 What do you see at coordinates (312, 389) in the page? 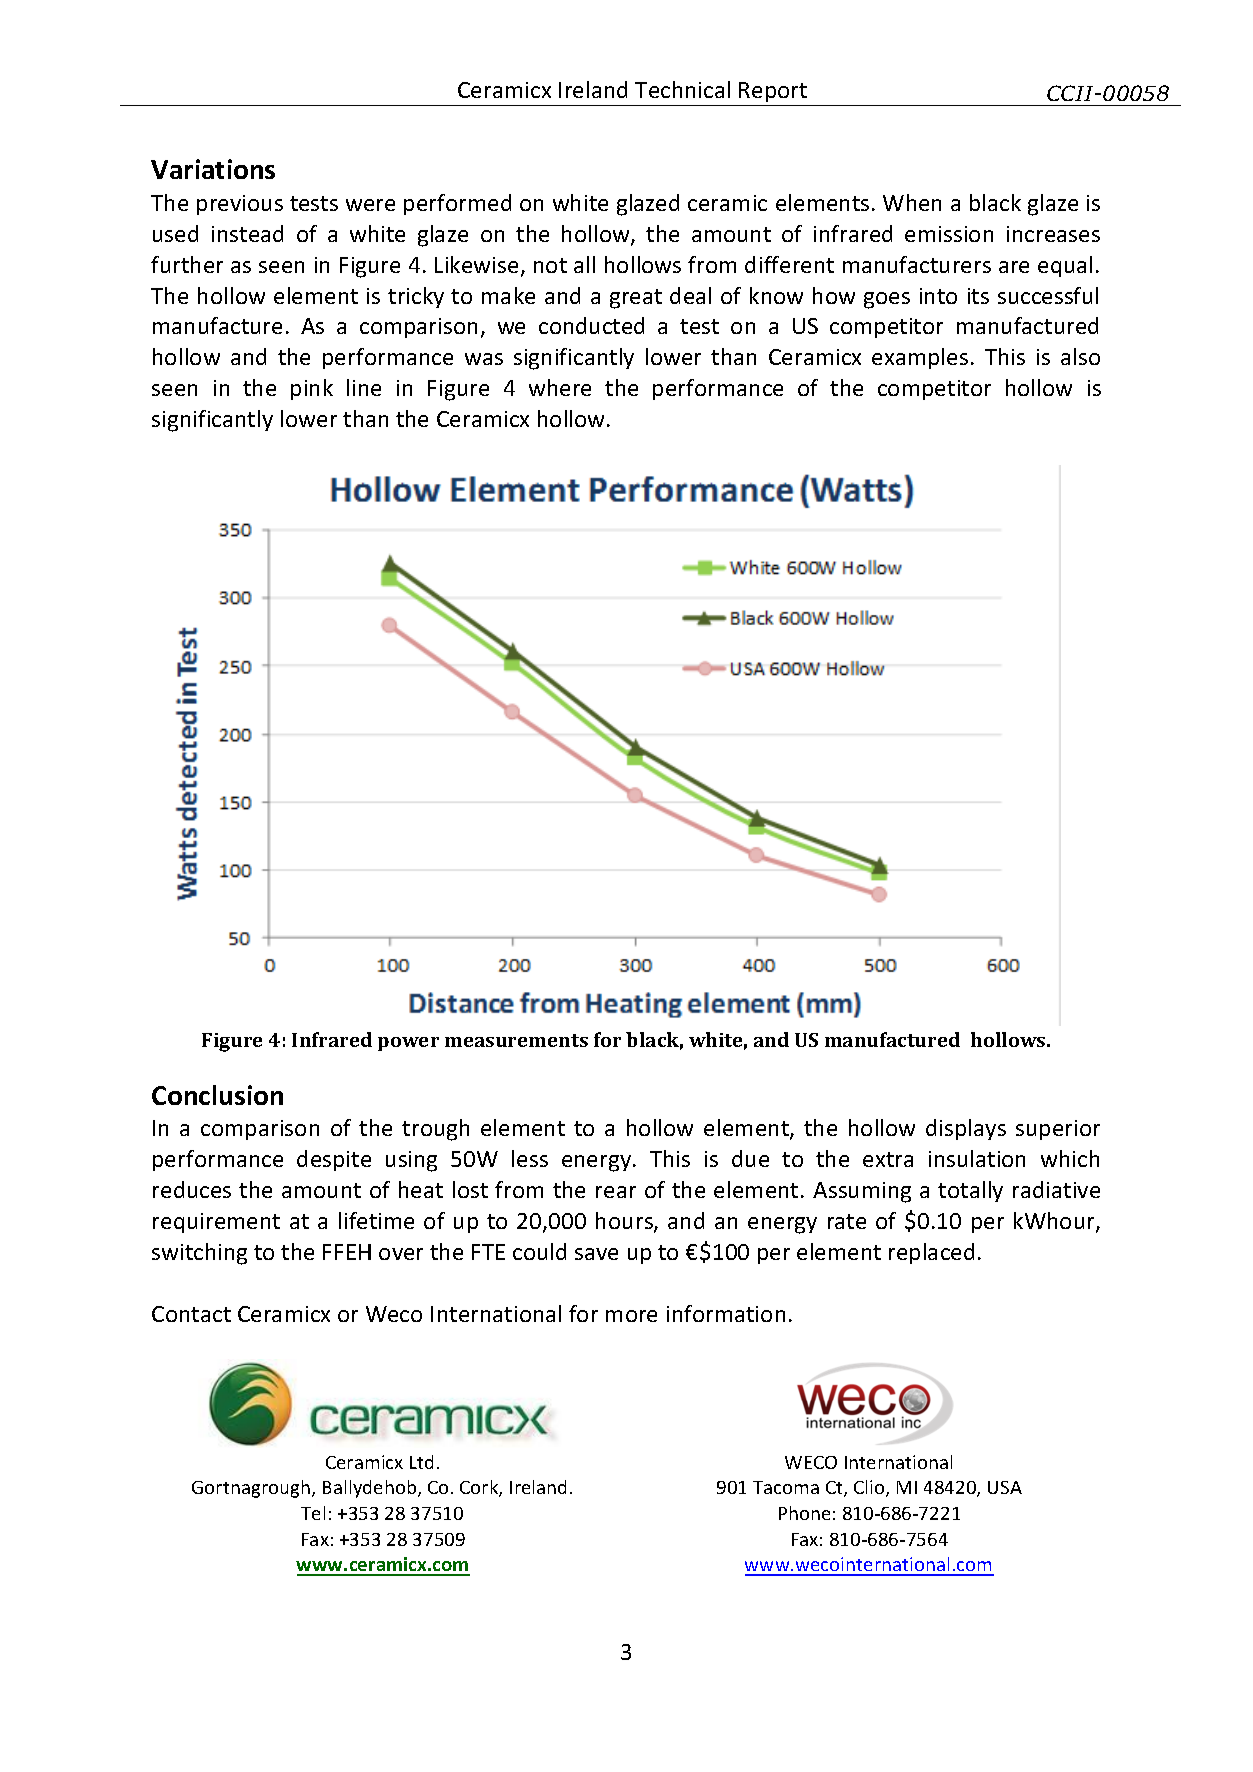
I see `pink` at bounding box center [312, 389].
